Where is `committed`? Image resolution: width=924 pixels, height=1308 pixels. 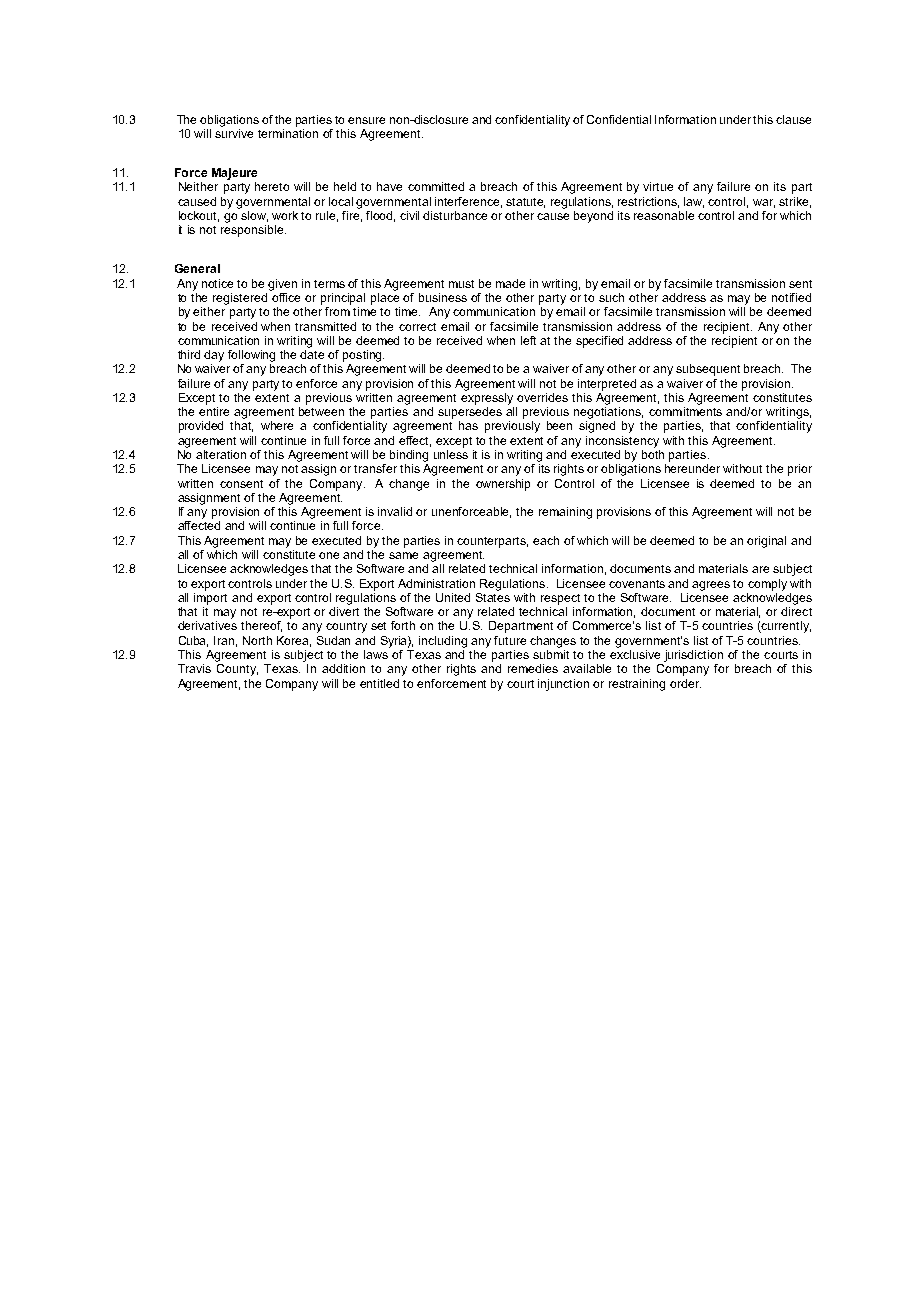
committed is located at coordinates (436, 186).
